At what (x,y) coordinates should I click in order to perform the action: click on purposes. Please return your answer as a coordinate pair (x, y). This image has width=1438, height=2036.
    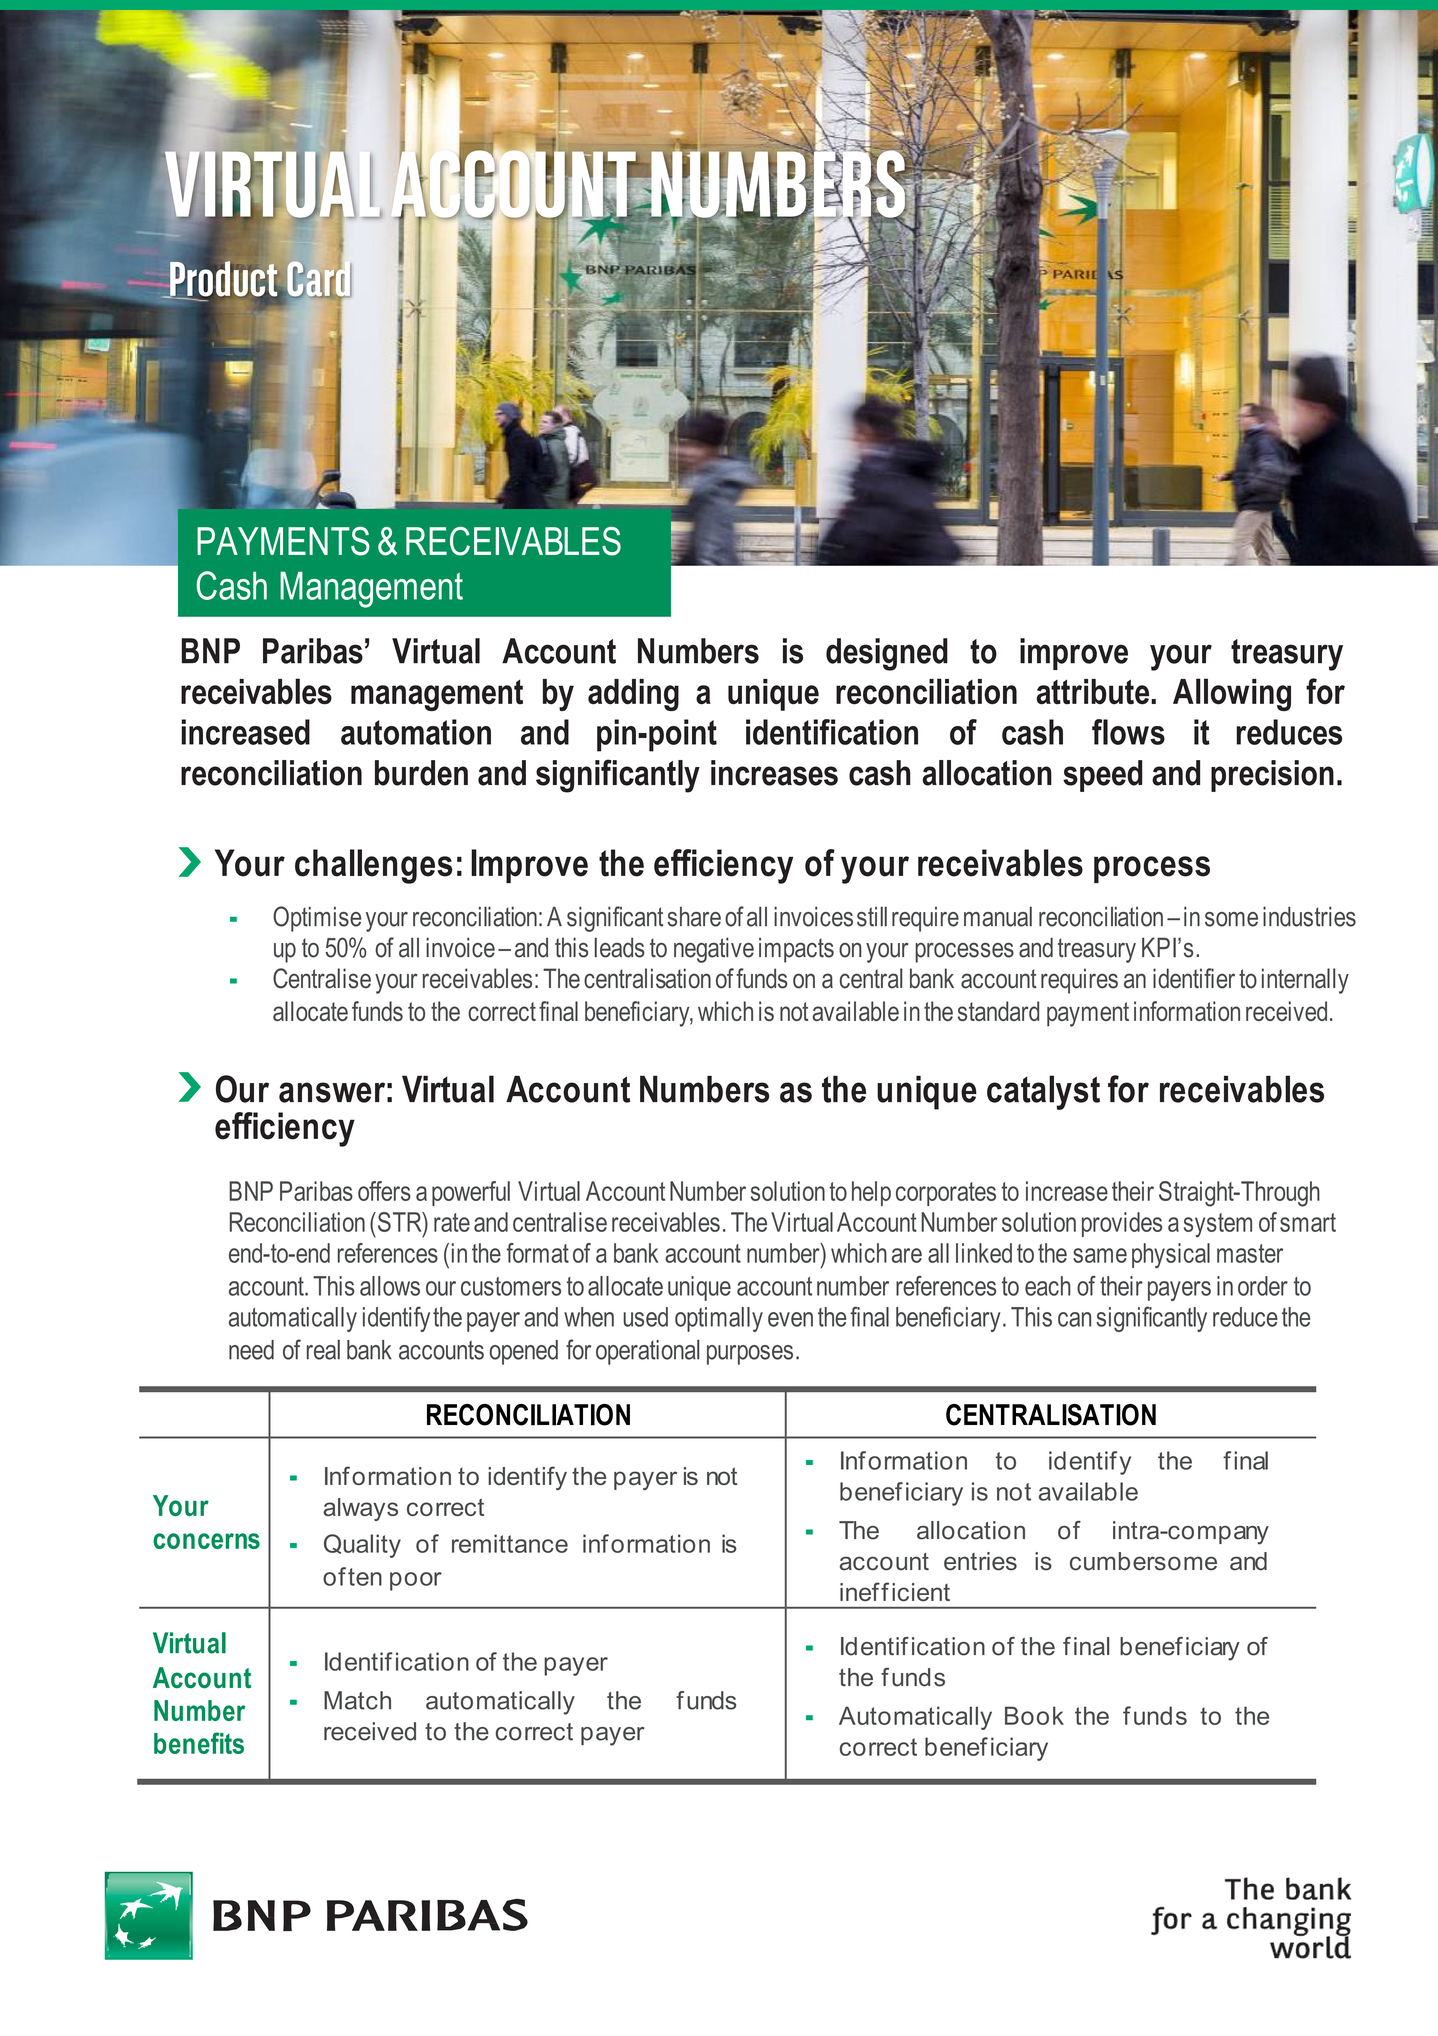
    Looking at the image, I should click on (750, 1355).
